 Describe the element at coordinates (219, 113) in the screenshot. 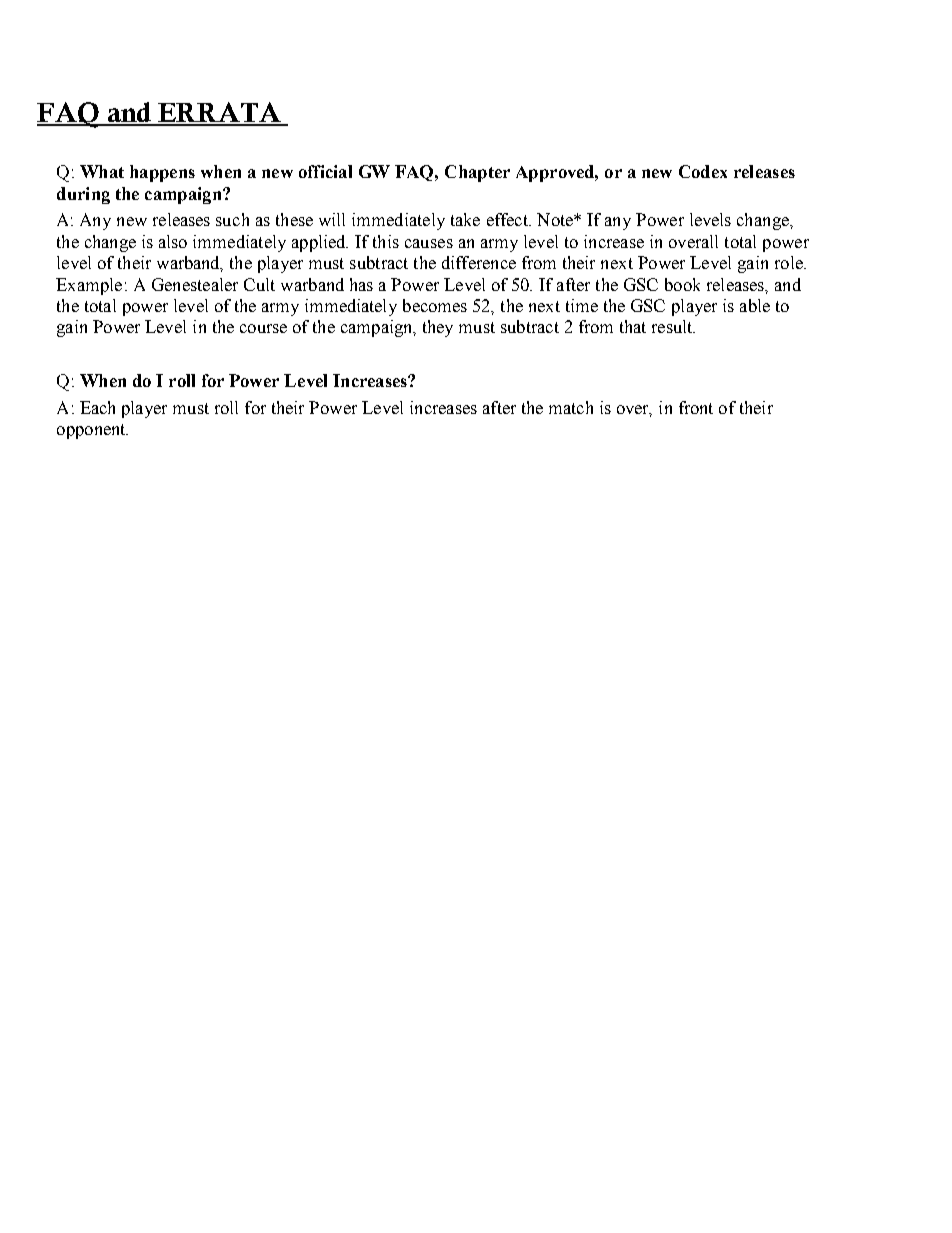

I see `ERRATA` at that location.
